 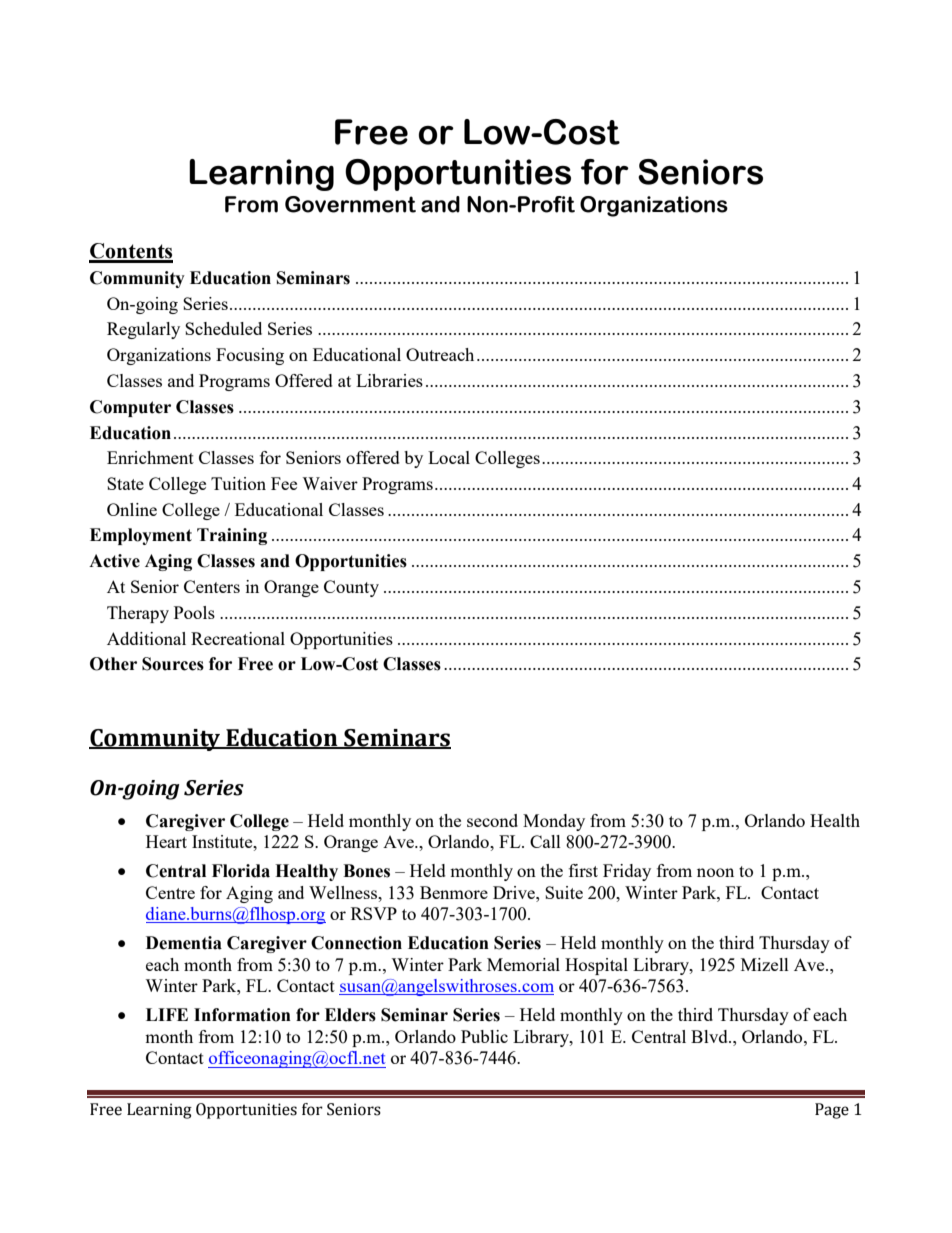 What do you see at coordinates (166, 841) in the screenshot?
I see `Heart` at bounding box center [166, 841].
